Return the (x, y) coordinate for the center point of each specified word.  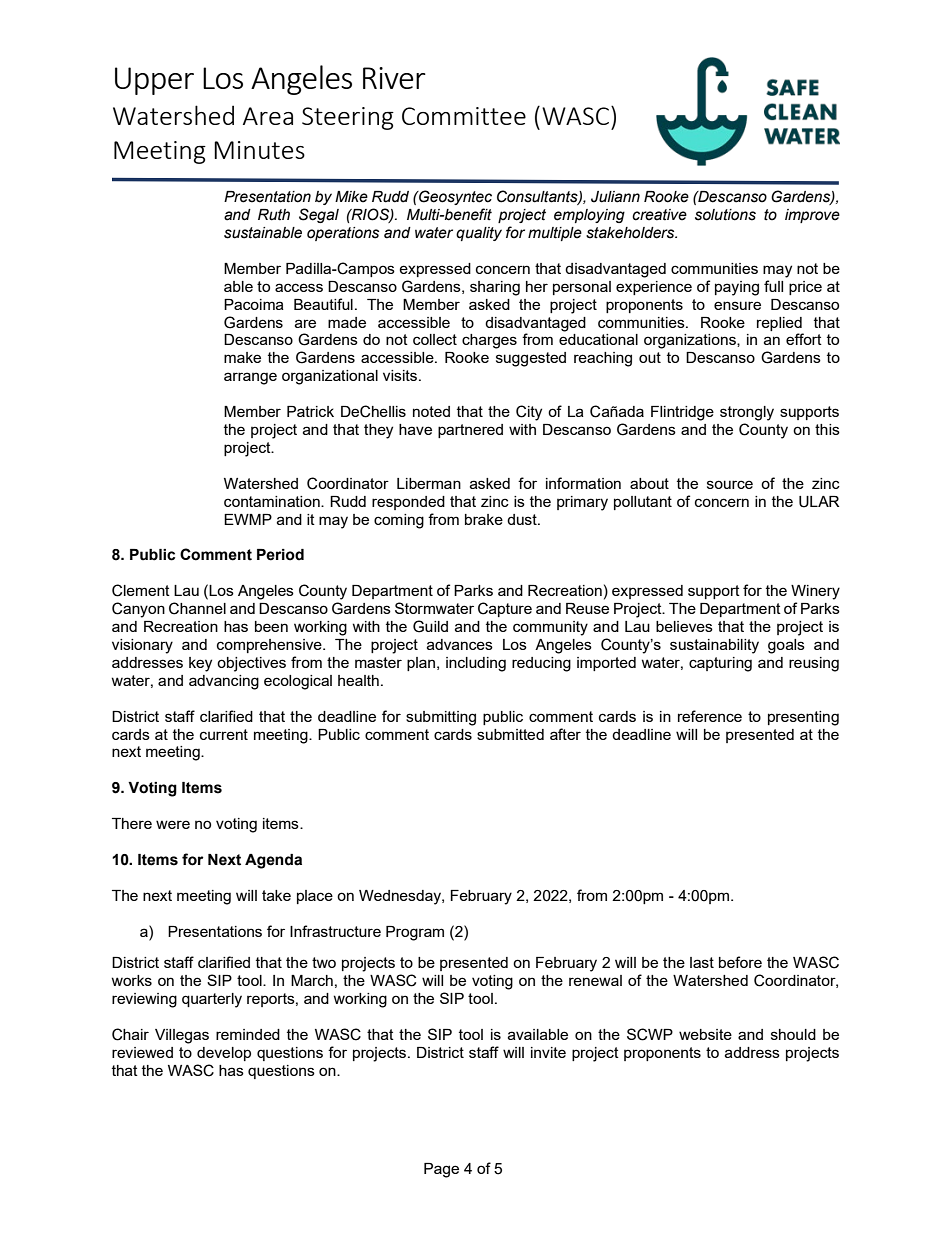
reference (710, 716)
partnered (470, 431)
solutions (725, 215)
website (705, 1034)
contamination (273, 501)
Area (268, 116)
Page (441, 1170)
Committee (464, 116)
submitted (510, 734)
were (173, 824)
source (730, 484)
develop (224, 1054)
